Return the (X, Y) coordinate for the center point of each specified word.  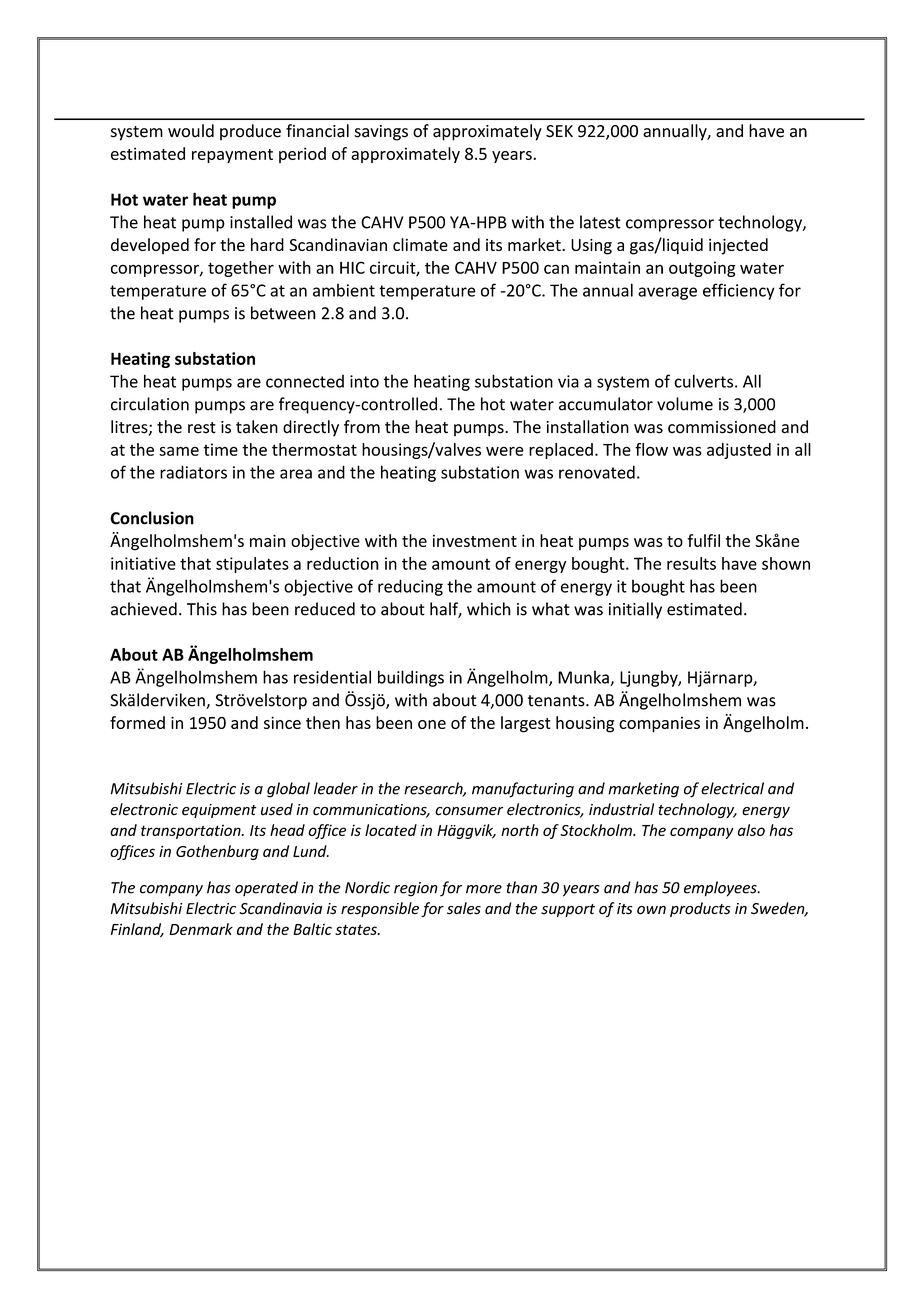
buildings (411, 678)
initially (635, 610)
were (505, 451)
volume (685, 404)
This (202, 609)
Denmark (201, 929)
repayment (232, 156)
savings (381, 133)
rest (202, 428)
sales (464, 908)
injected (738, 246)
